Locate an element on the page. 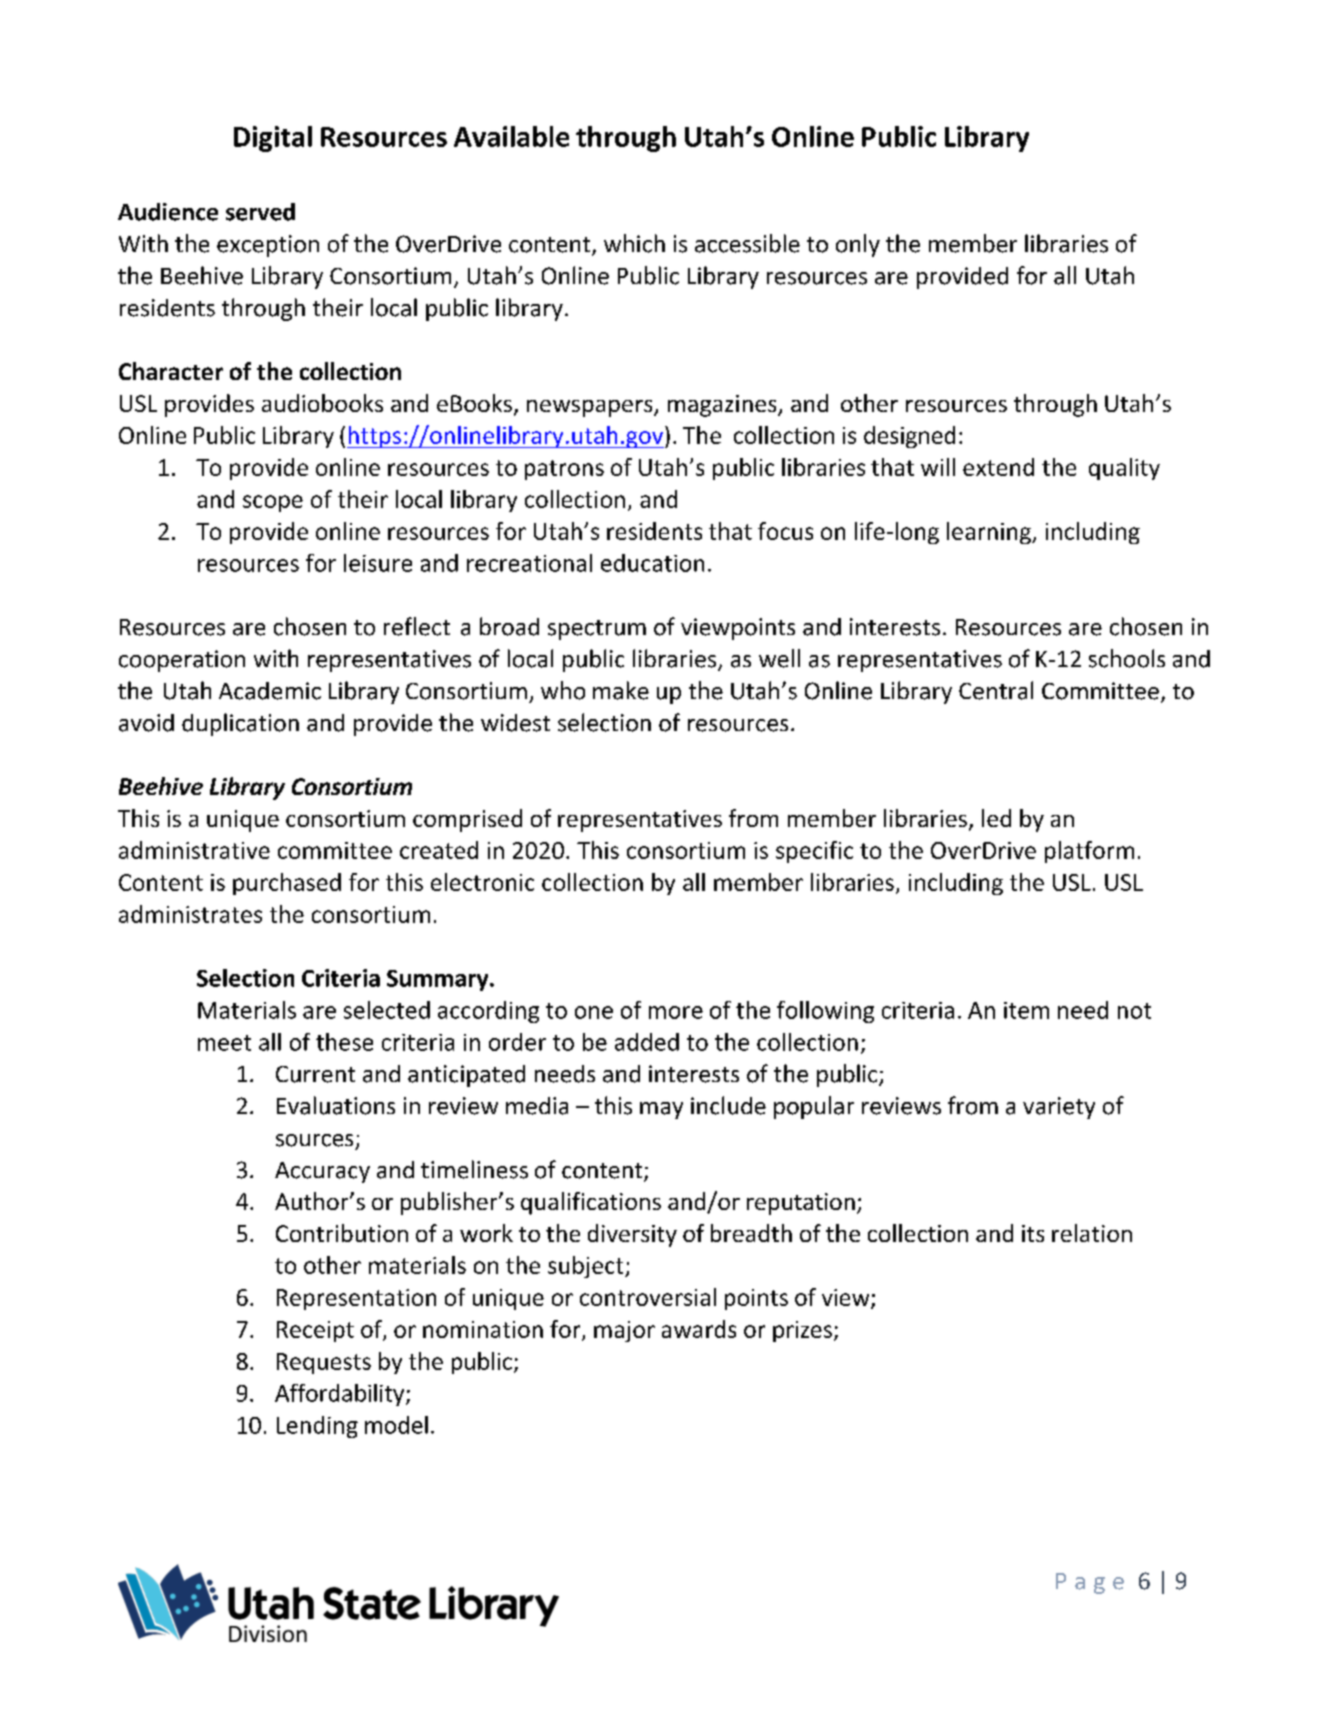 This image has height=1726, width=1334. which is located at coordinates (634, 243).
